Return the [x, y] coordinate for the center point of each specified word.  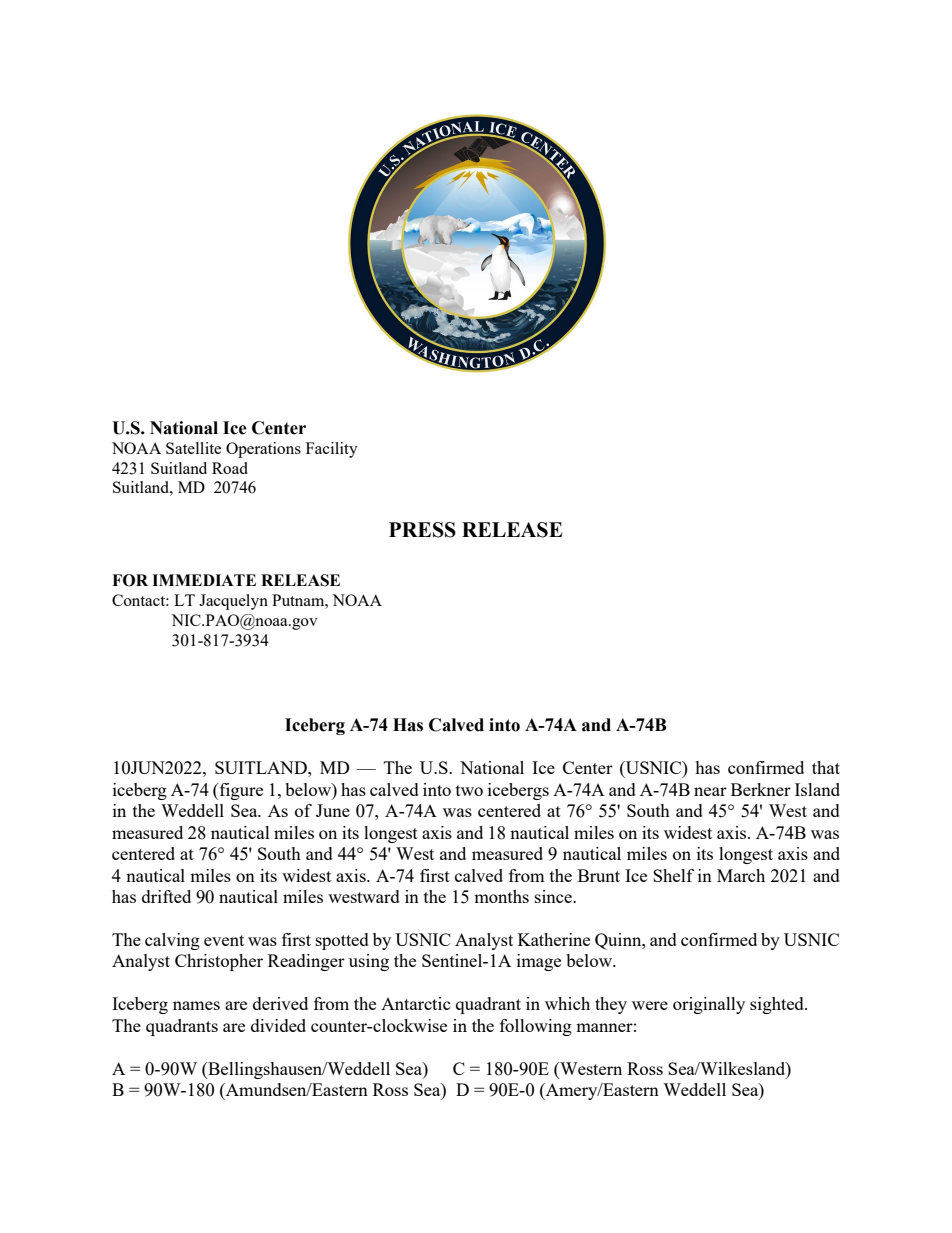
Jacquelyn [233, 602]
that [826, 767]
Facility [332, 450]
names [196, 1005]
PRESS [422, 530]
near [710, 791]
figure [240, 791]
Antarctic [416, 1003]
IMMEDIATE [204, 580]
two [469, 790]
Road [230, 468]
